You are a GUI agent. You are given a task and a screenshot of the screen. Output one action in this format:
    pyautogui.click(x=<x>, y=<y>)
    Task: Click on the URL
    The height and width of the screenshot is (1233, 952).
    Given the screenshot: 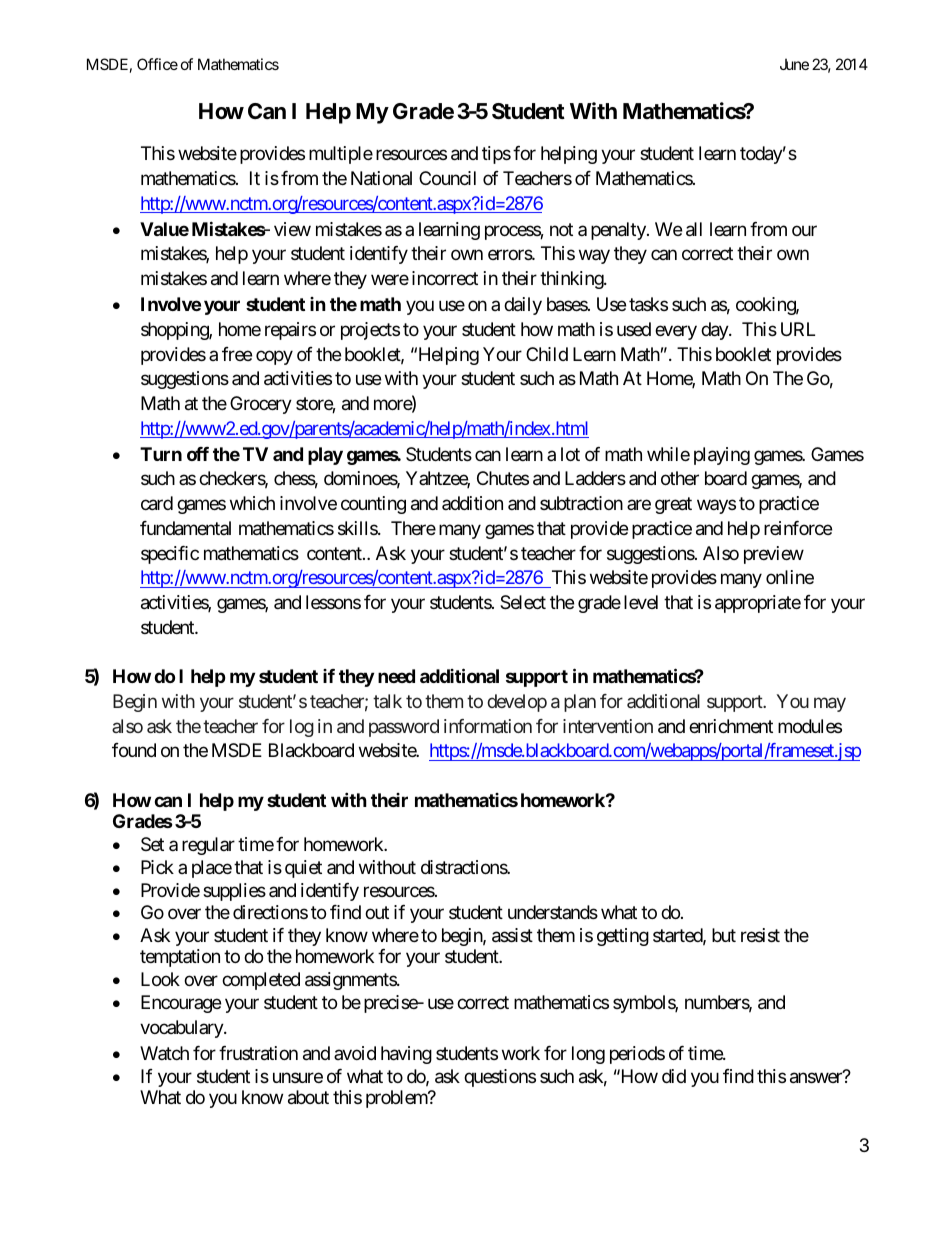 What is the action you would take?
    pyautogui.click(x=798, y=329)
